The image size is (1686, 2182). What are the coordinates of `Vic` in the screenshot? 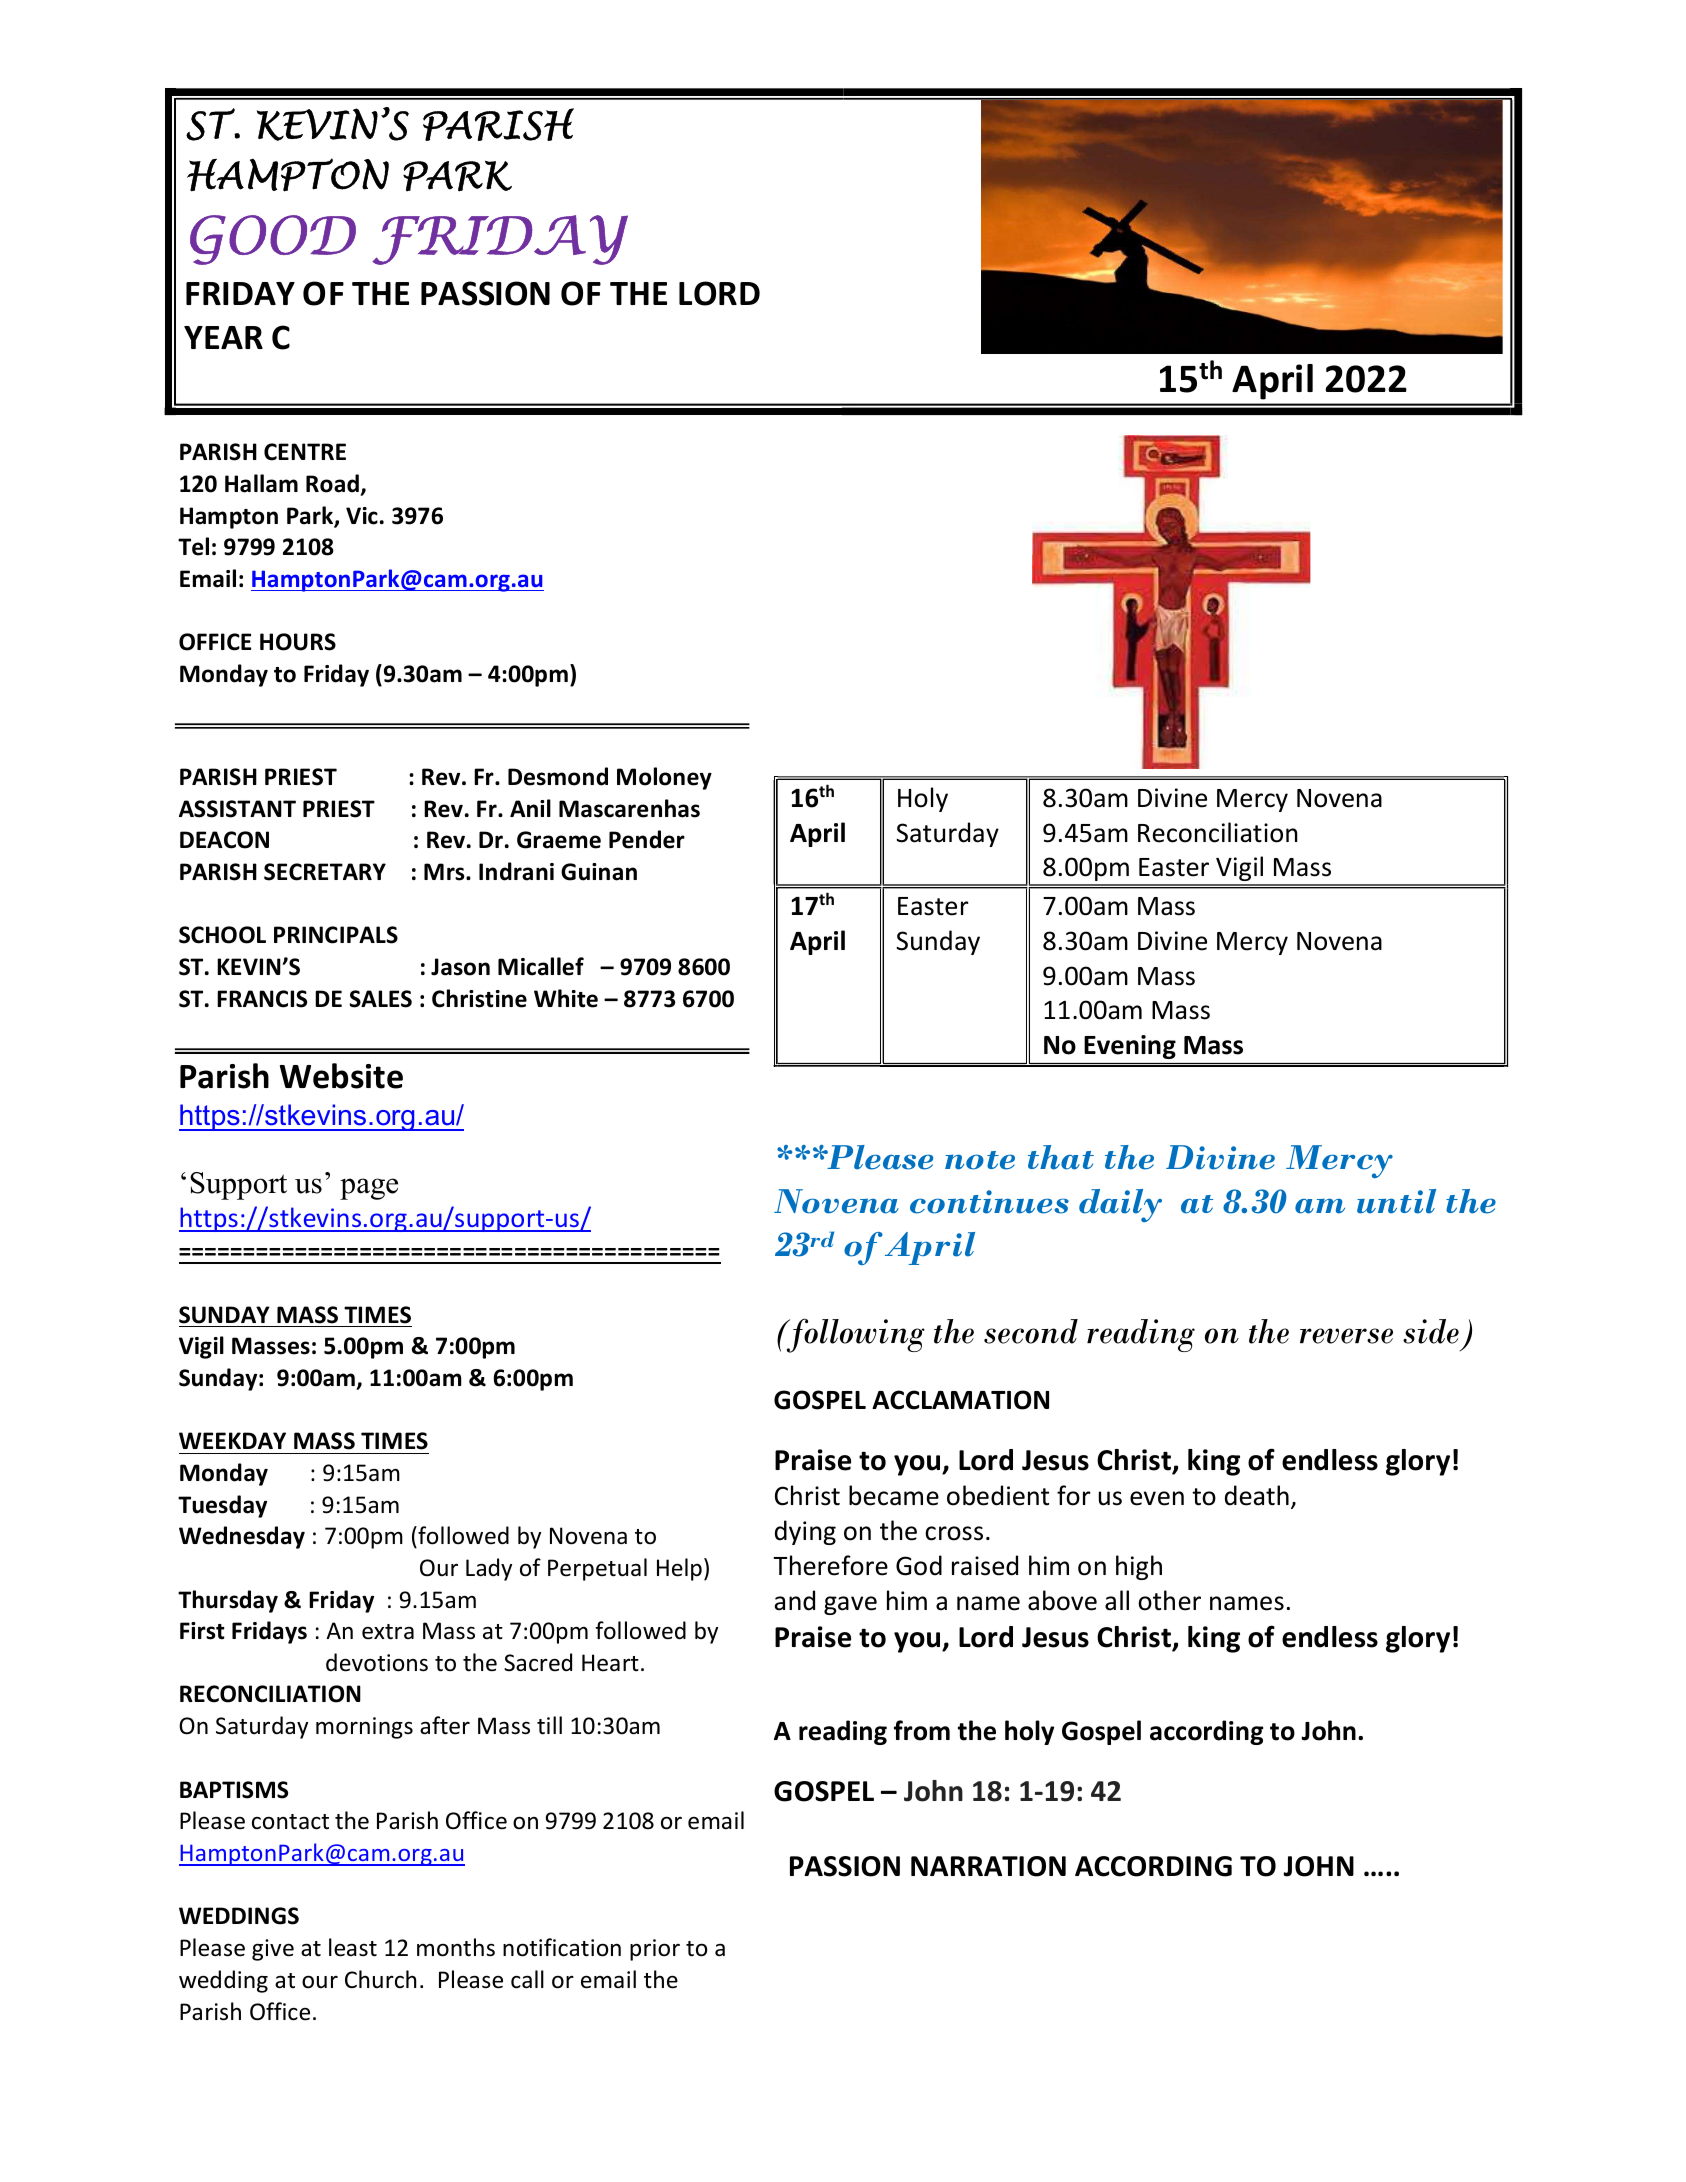 It's located at (362, 516).
